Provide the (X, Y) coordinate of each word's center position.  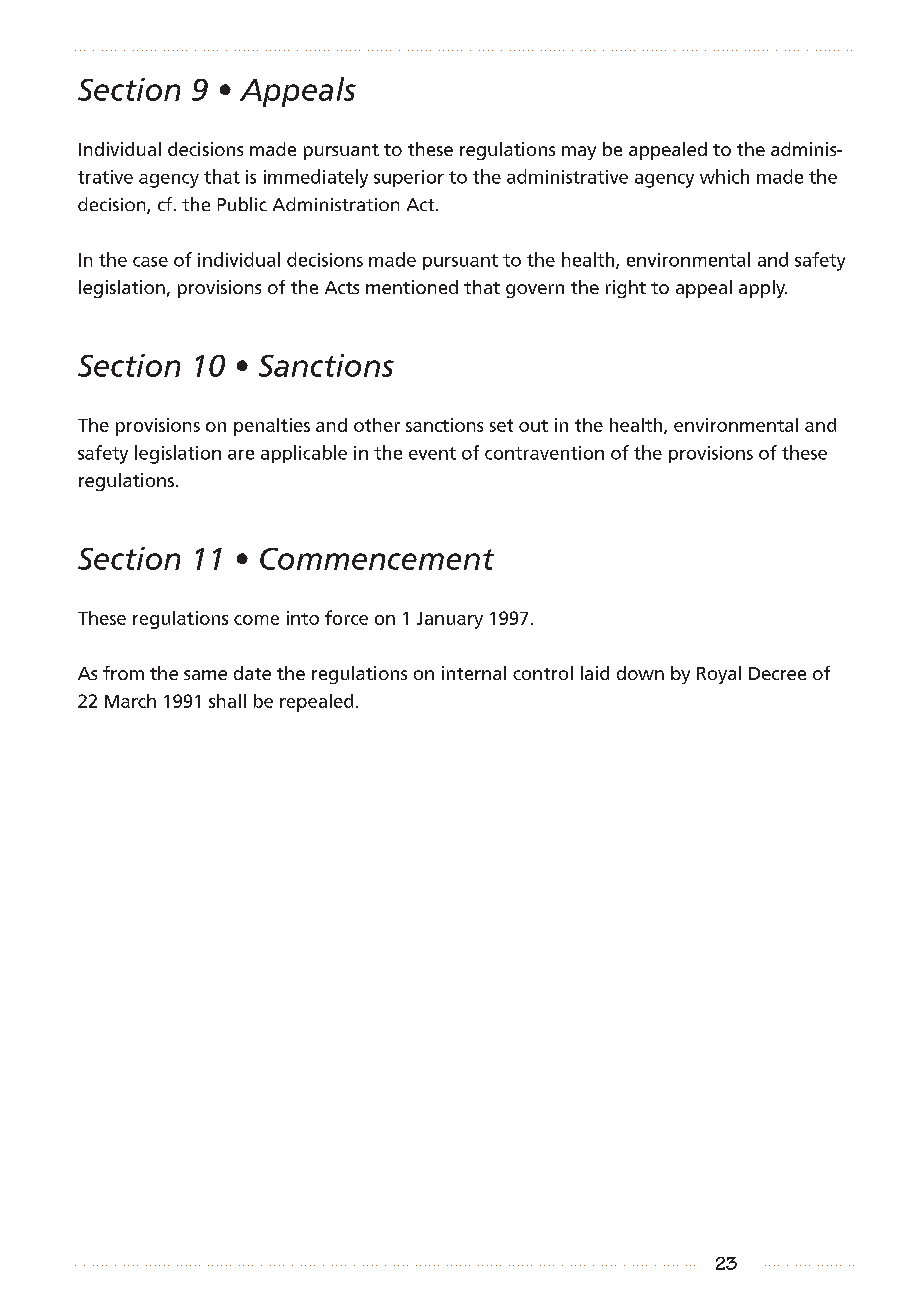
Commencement (377, 559)
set (501, 425)
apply (763, 289)
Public (242, 204)
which (724, 176)
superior (409, 178)
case (150, 262)
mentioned (412, 287)
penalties (272, 427)
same (205, 675)
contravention (544, 453)
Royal (719, 675)
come (256, 620)
